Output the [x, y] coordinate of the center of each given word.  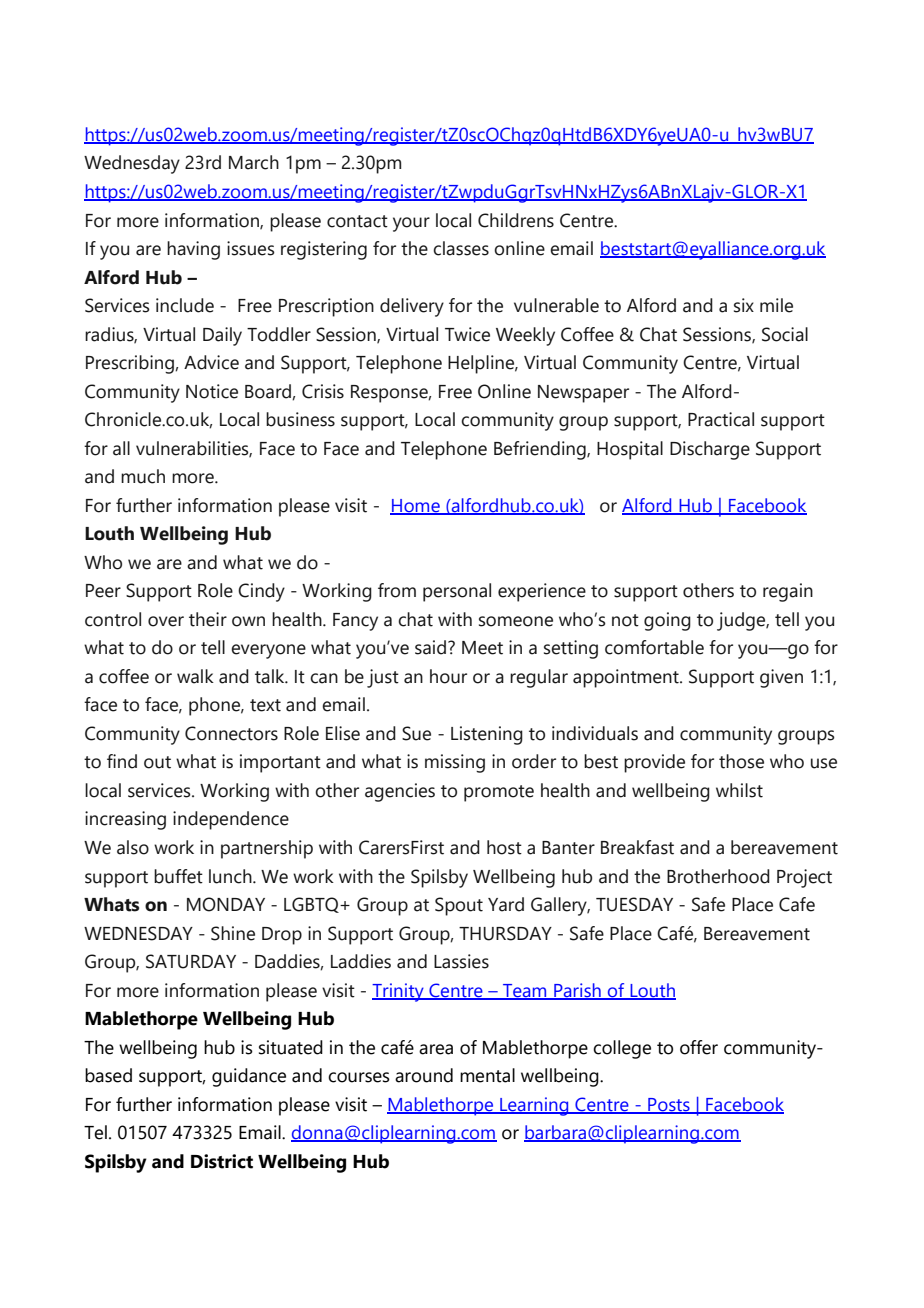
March [254, 162]
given [781, 678]
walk [195, 676]
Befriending [541, 450]
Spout [459, 906]
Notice [212, 391]
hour [448, 676]
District [222, 1161]
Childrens [516, 220]
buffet [178, 876]
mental [487, 1075]
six [744, 305]
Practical [721, 419]
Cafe [797, 904]
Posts [669, 1105]
